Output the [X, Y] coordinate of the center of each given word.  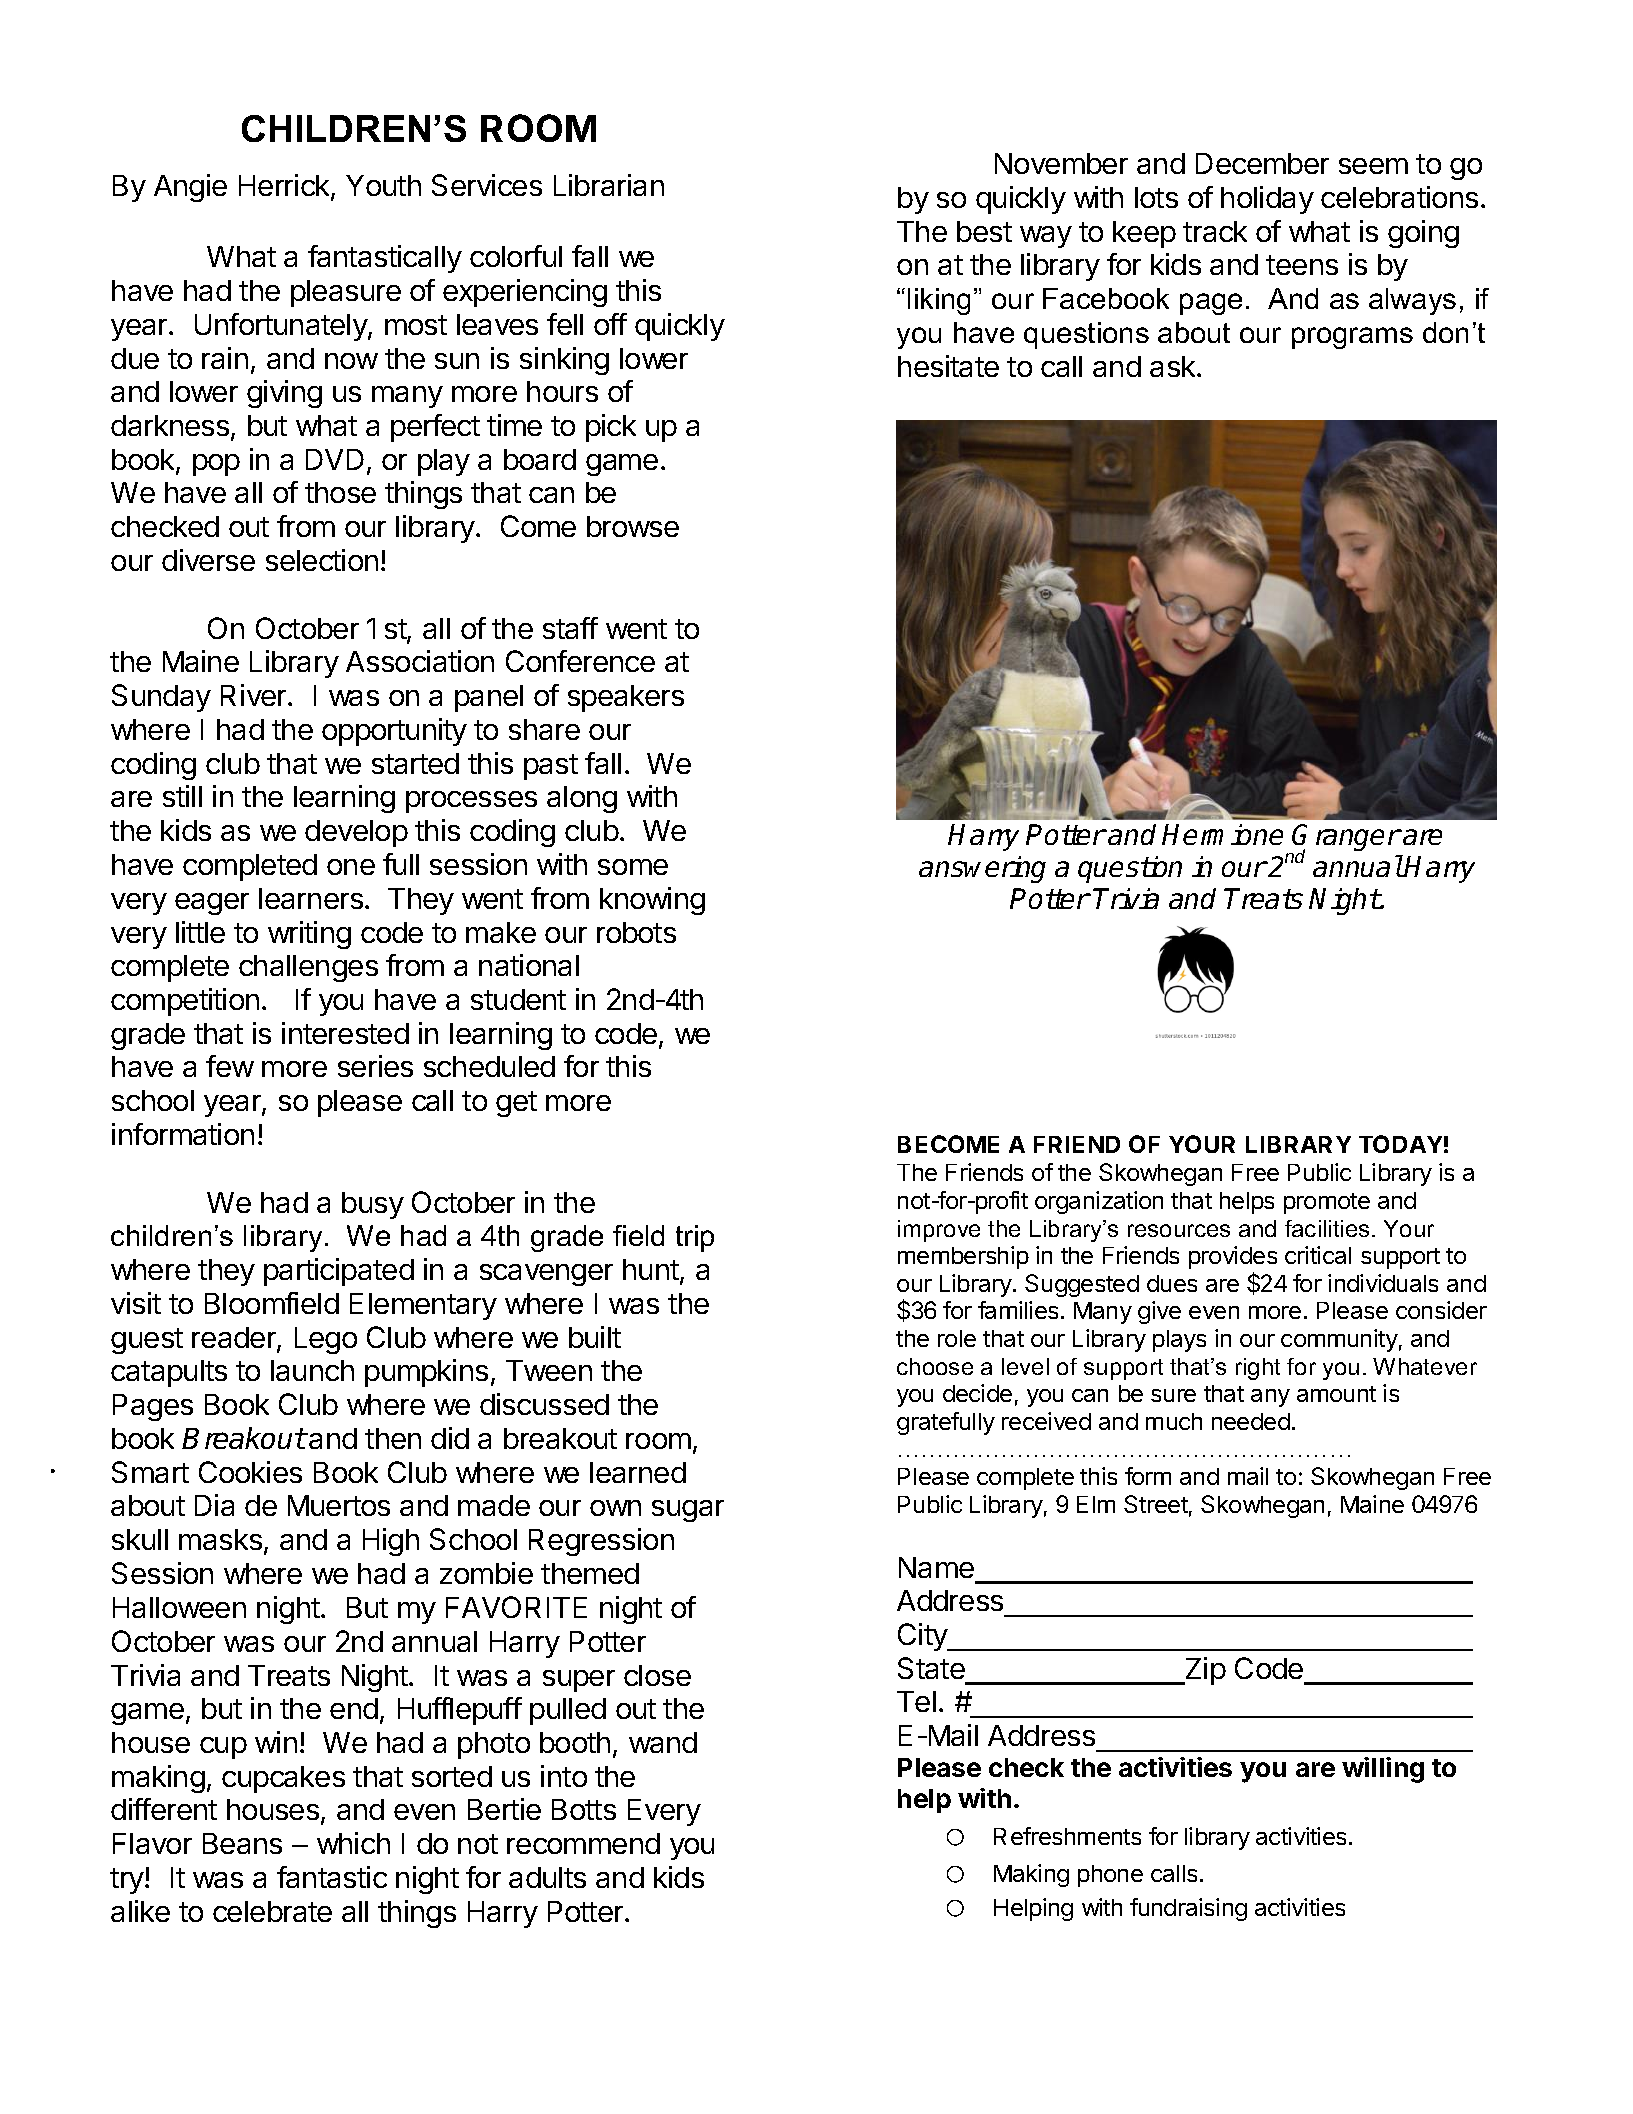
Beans [242, 1843]
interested [345, 1033]
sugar [688, 1511]
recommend [583, 1843]
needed [1251, 1421]
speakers [626, 698]
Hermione [1222, 834]
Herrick [285, 187]
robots [636, 932]
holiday [1267, 200]
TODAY [1400, 1144]
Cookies [250, 1472]
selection [322, 560]
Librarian [609, 185]
